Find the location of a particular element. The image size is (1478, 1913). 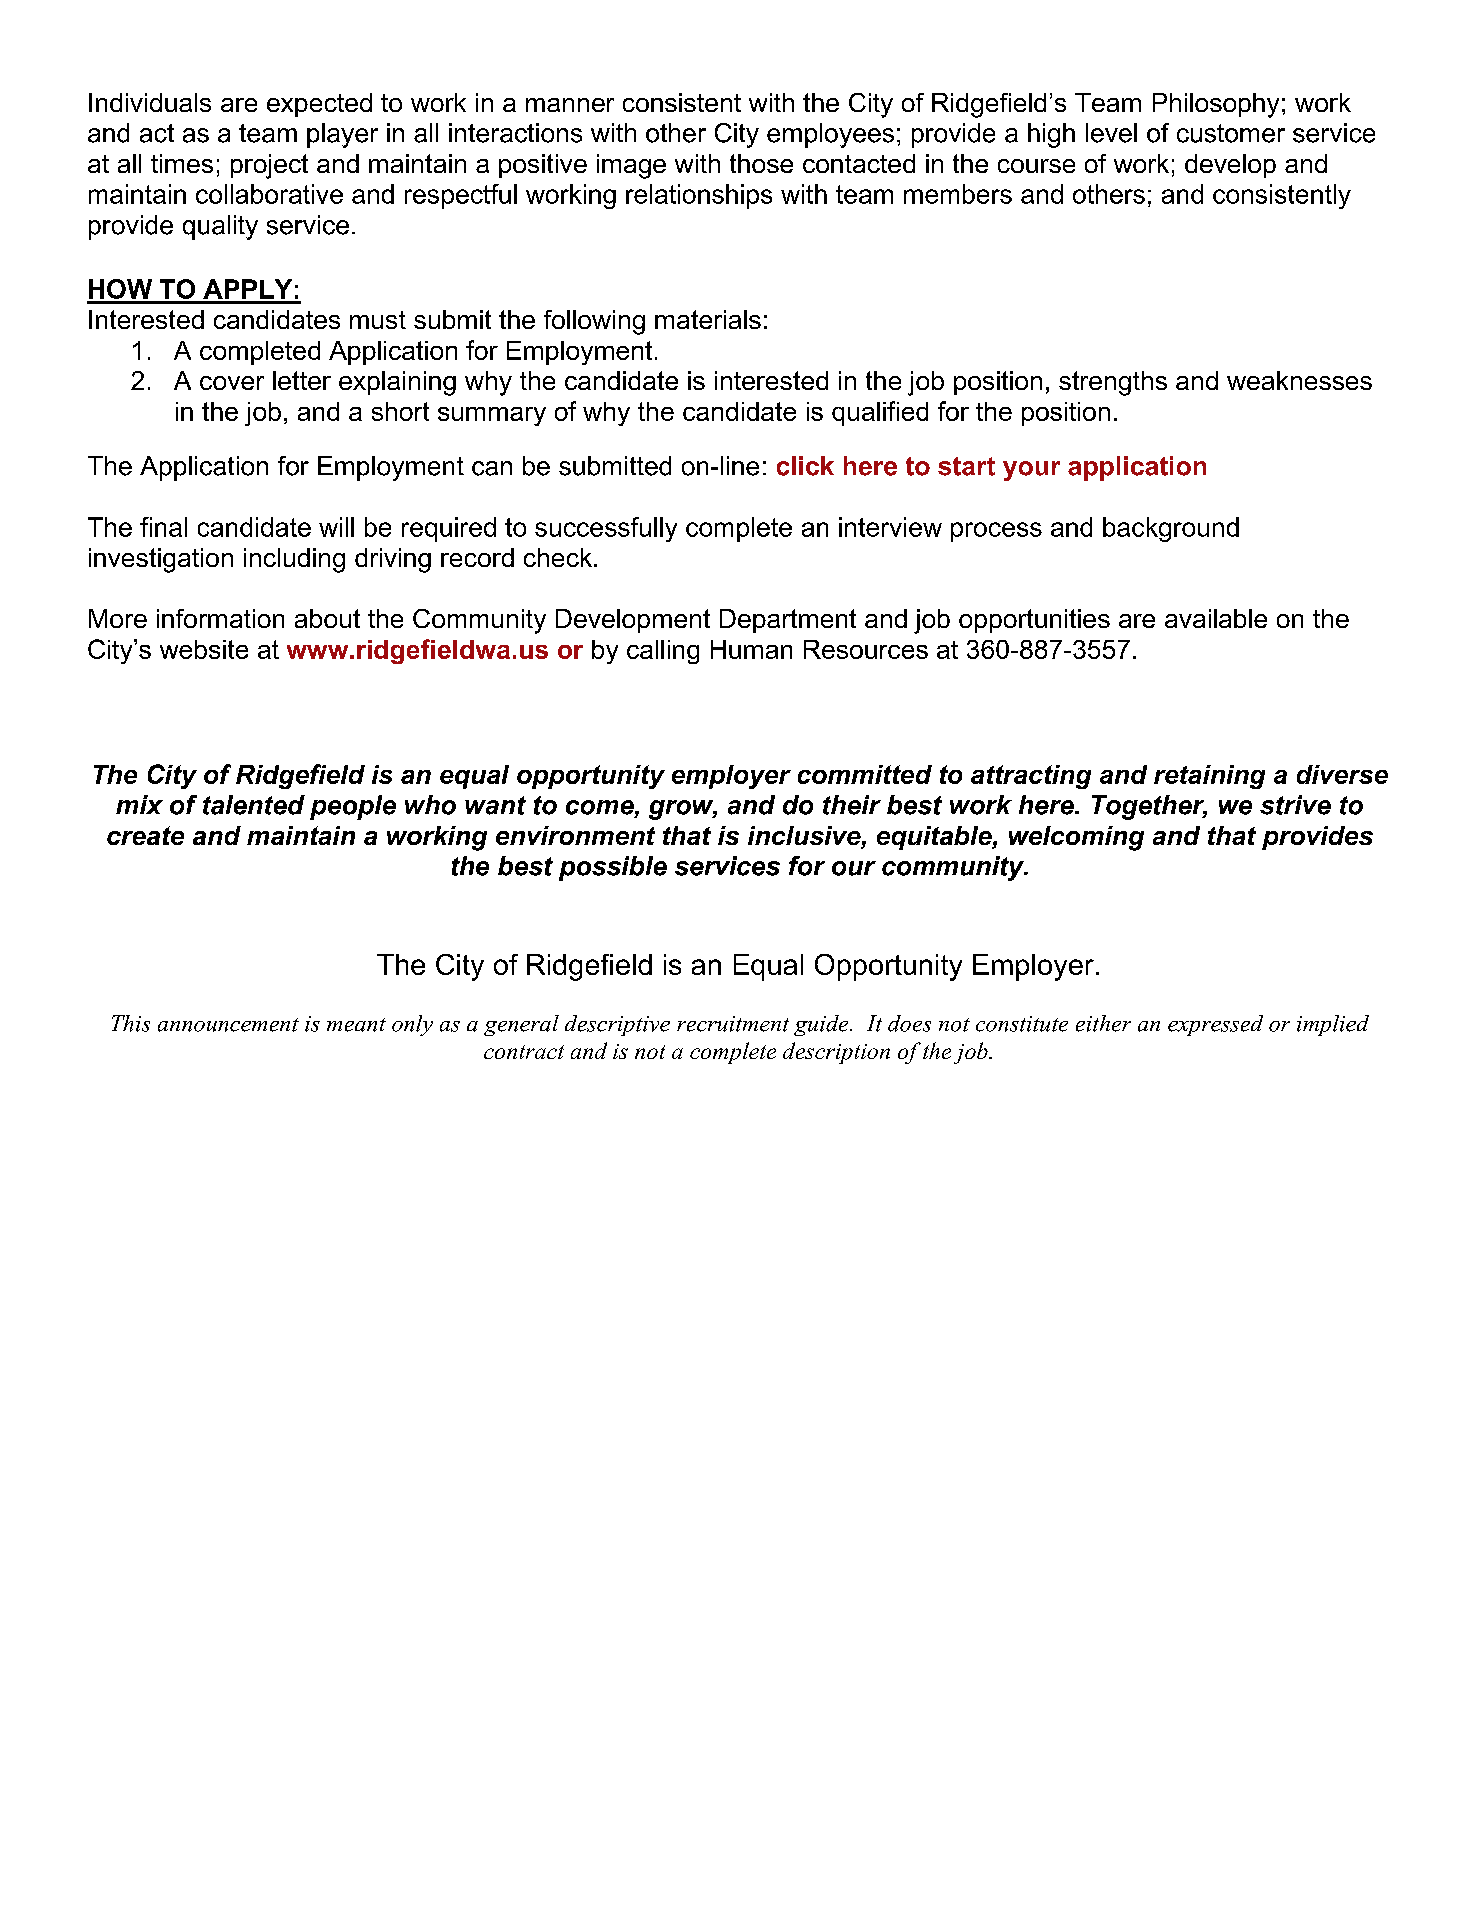

materials is located at coordinates (708, 319).
